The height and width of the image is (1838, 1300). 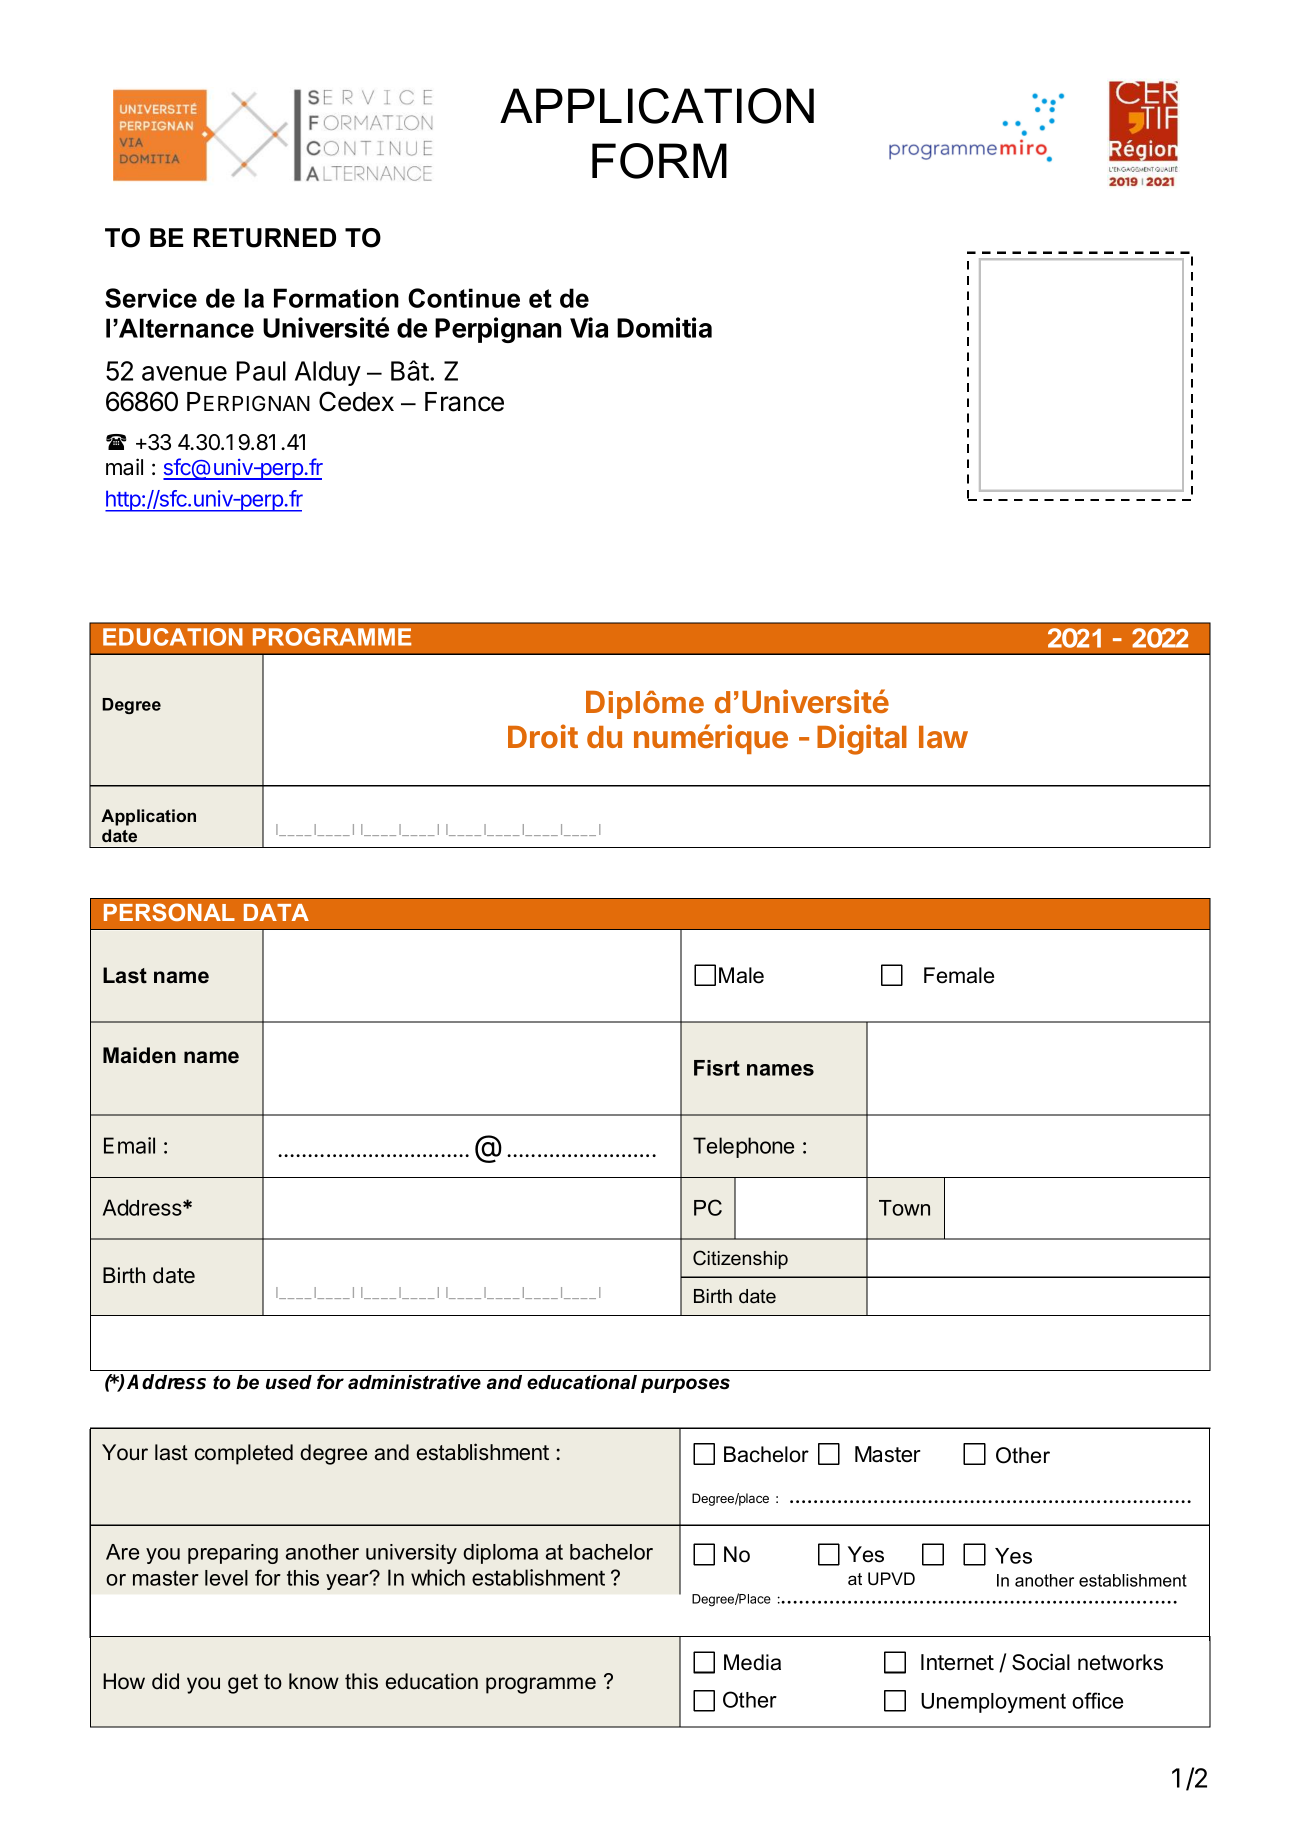 I want to click on Domitia, so click(x=664, y=327).
